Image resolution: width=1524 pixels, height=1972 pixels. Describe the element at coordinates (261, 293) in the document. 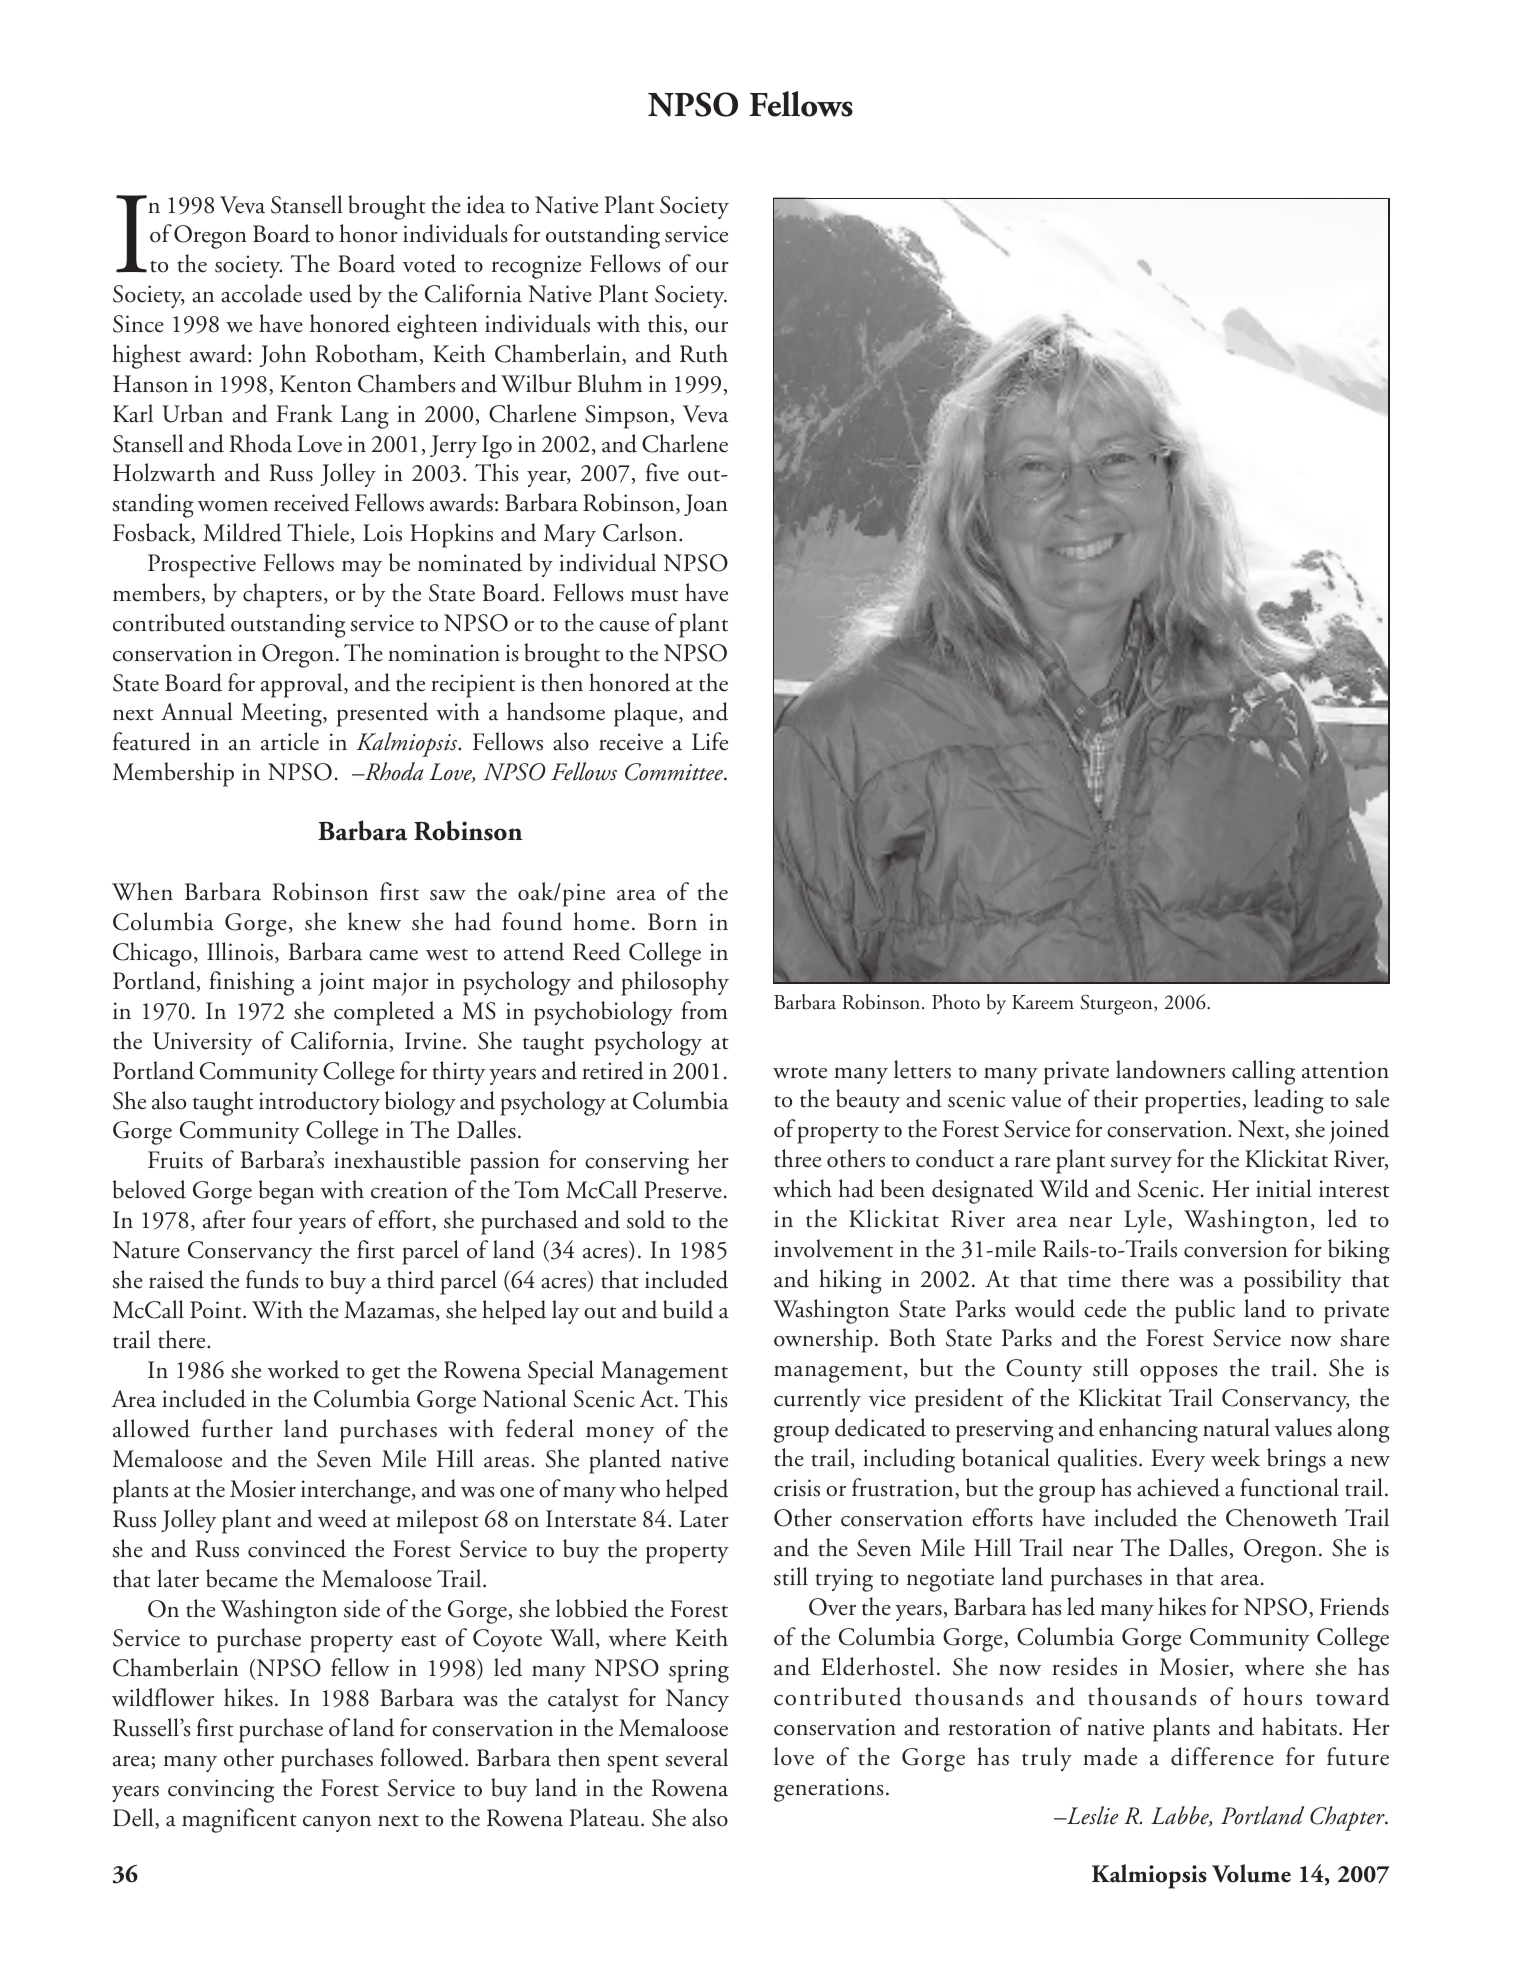

I see `accolade` at that location.
